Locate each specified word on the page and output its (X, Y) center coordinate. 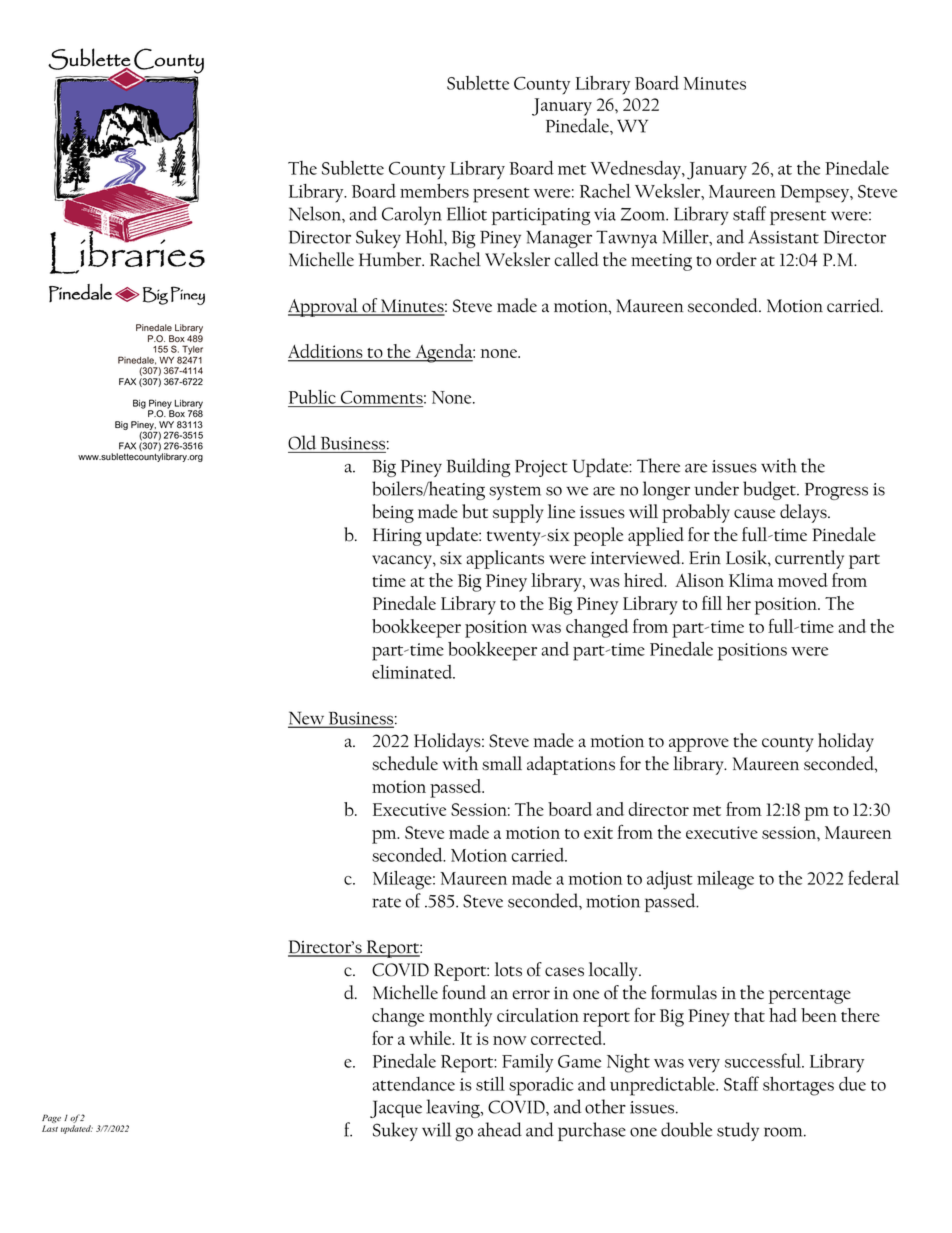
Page (51, 1120)
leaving (454, 1108)
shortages (798, 1086)
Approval (324, 307)
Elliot (467, 213)
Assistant (784, 237)
